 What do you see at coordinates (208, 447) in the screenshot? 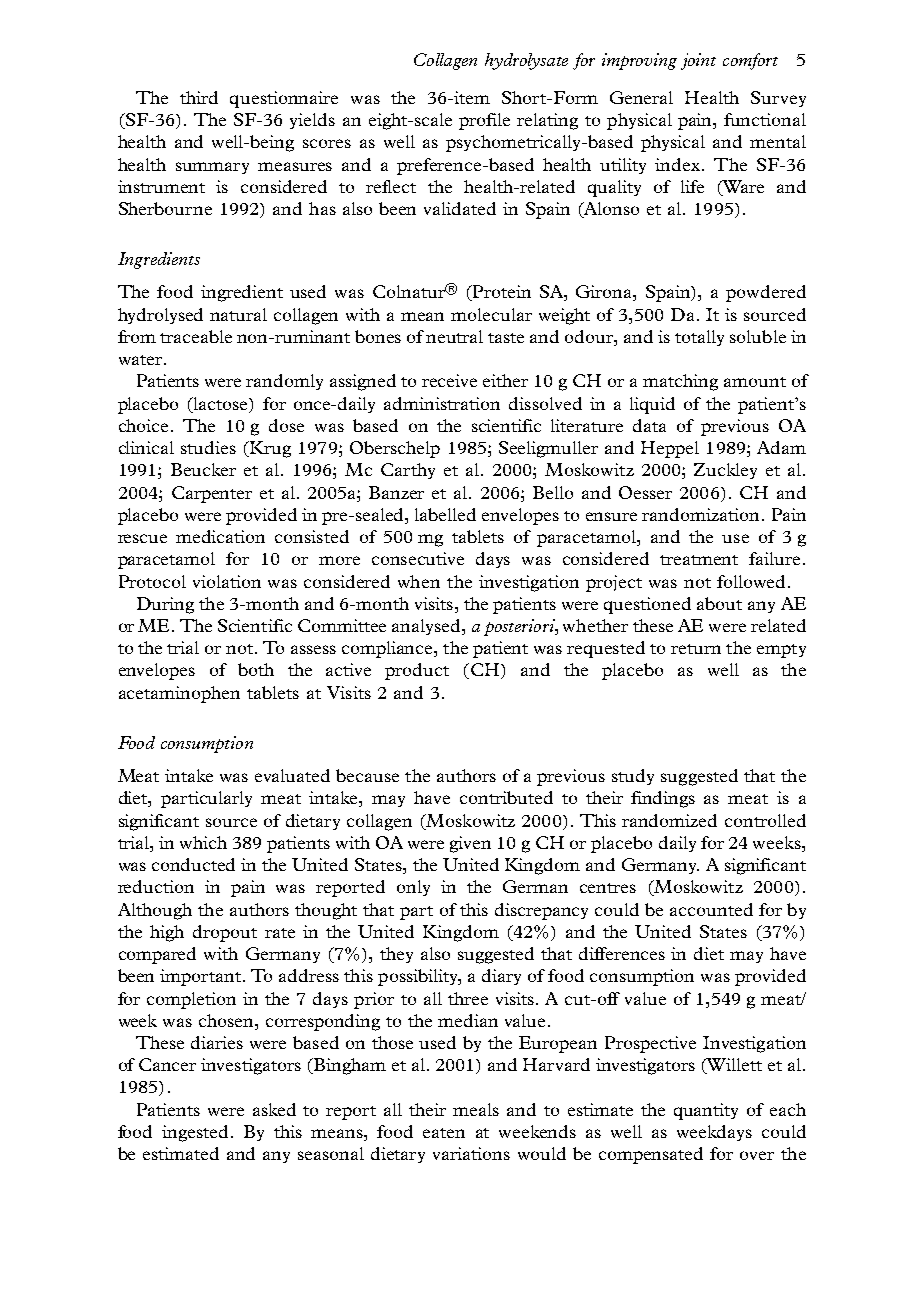
I see `studies` at bounding box center [208, 447].
